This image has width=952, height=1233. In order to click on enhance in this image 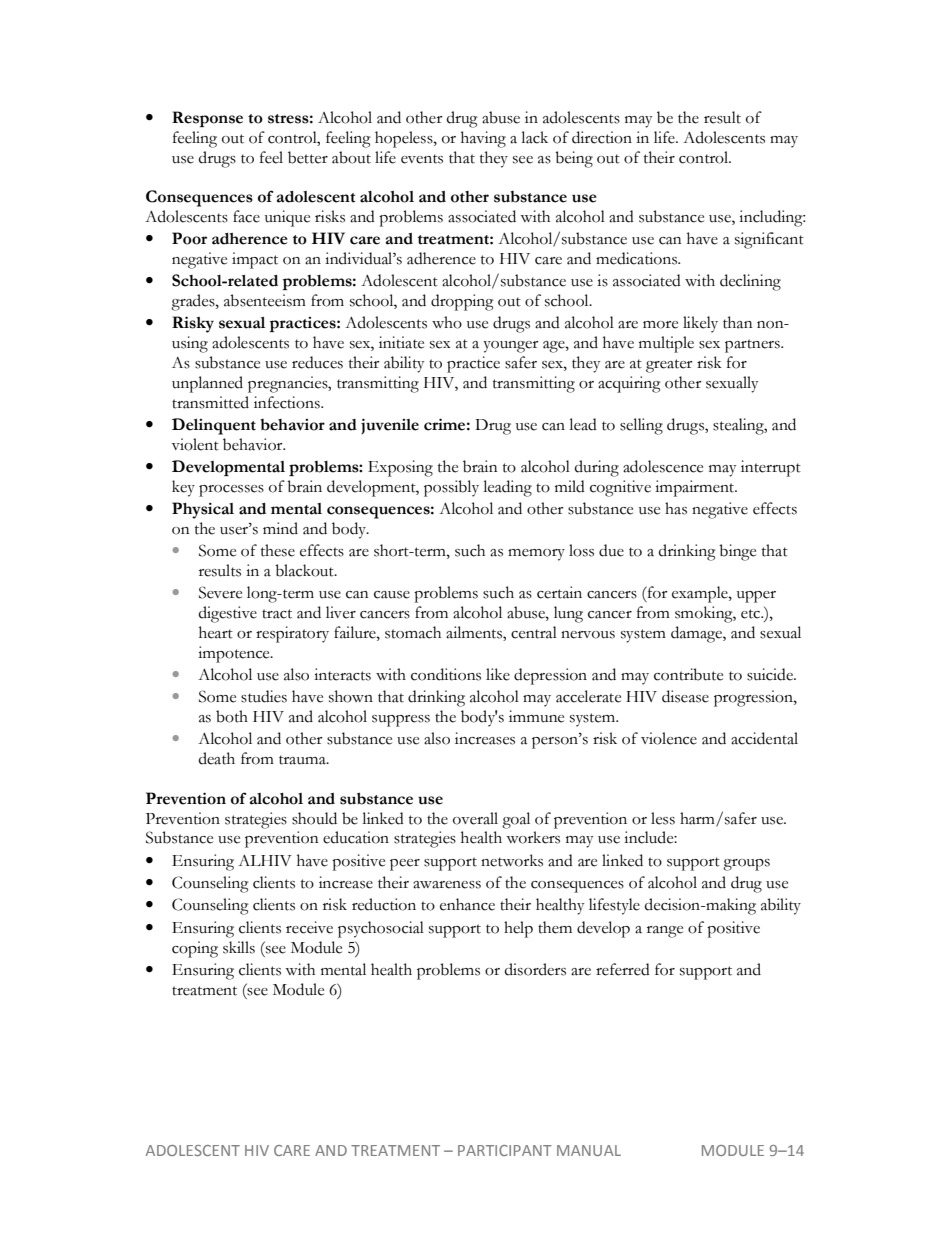, I will do `click(467, 904)`.
